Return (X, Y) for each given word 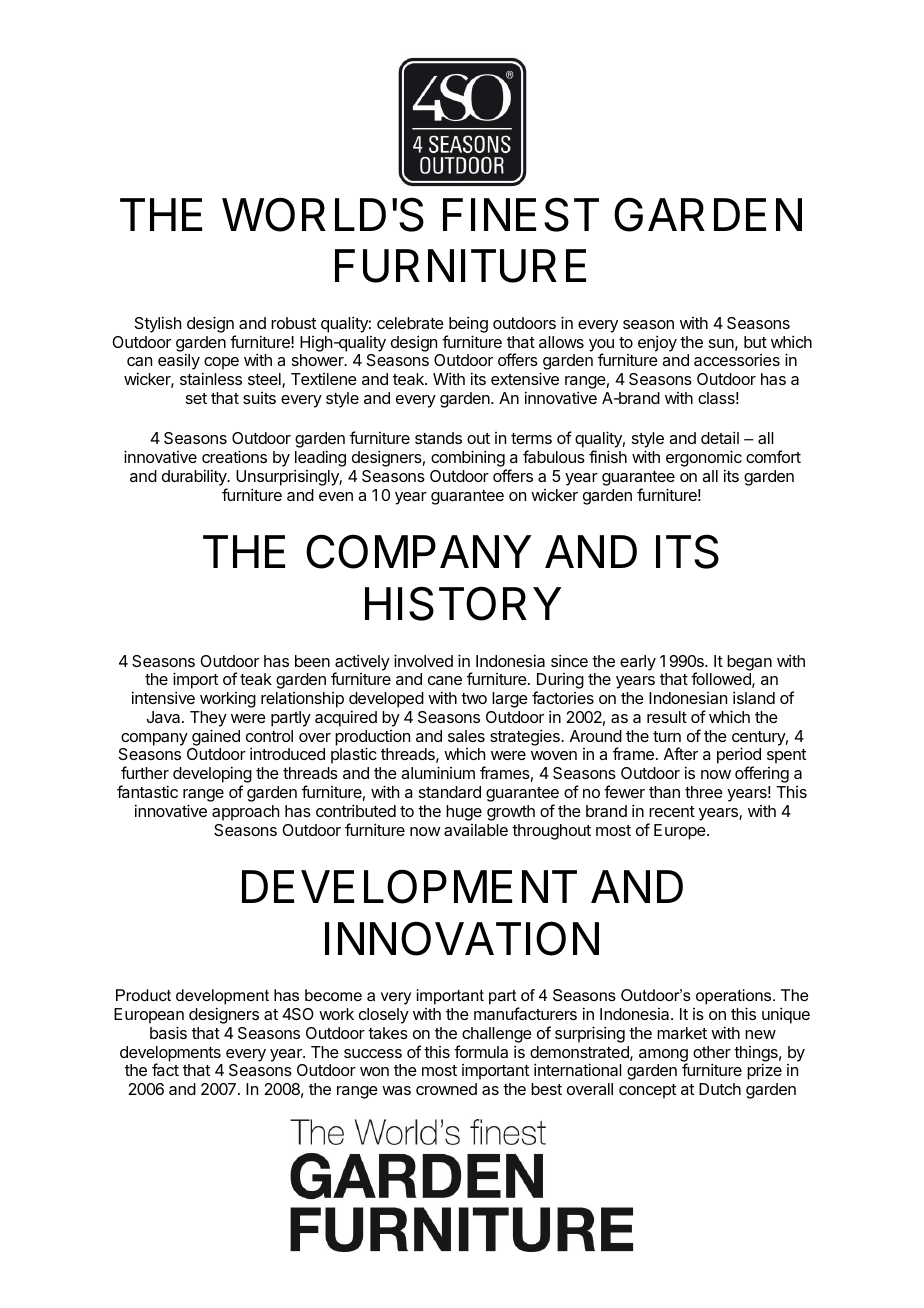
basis (168, 1032)
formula (481, 1051)
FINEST (521, 214)
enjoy (657, 343)
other (712, 1052)
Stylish (158, 324)
